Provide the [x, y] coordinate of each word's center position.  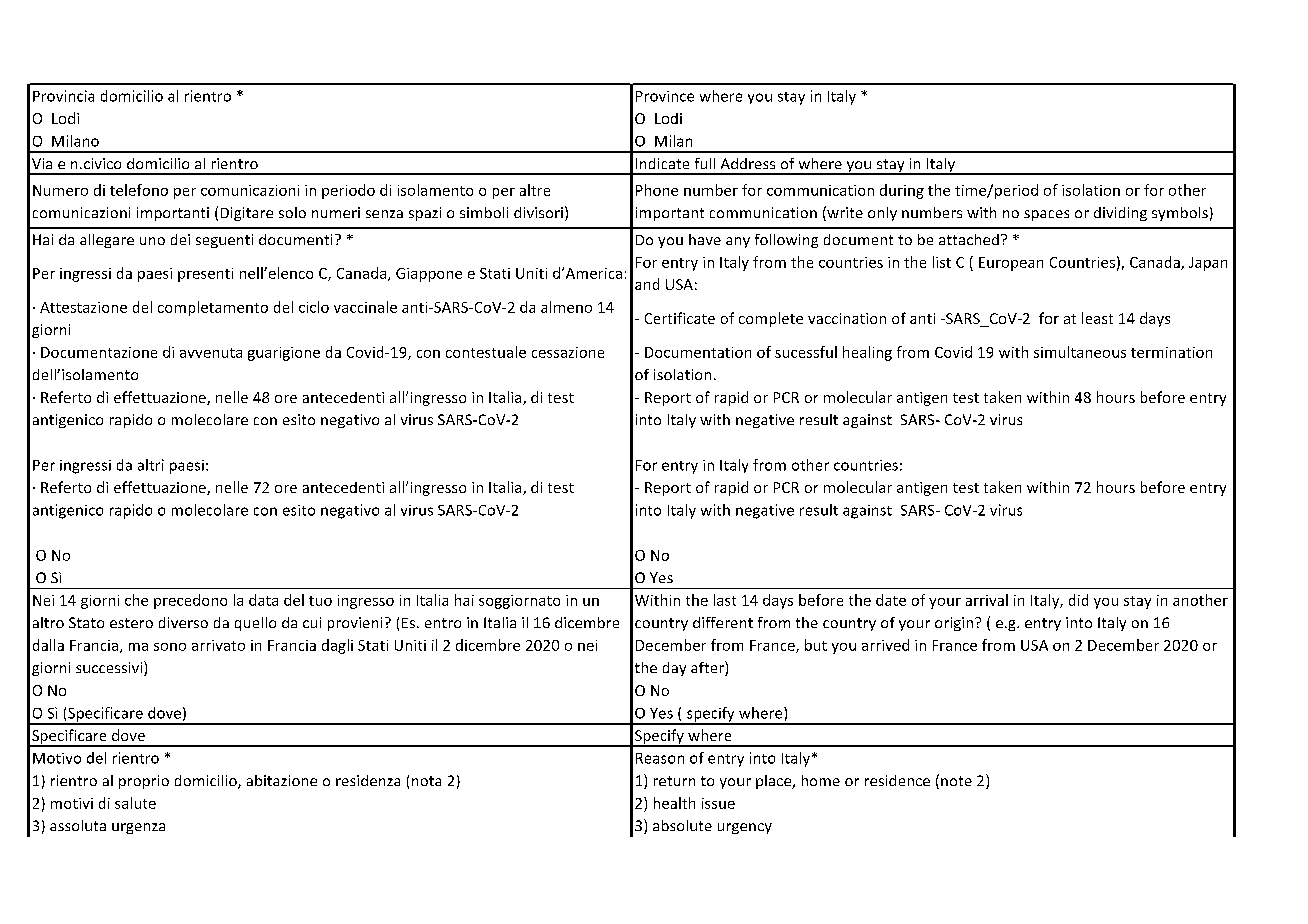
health [674, 803]
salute [135, 803]
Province [665, 96]
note [956, 781]
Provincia [63, 96]
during [902, 191]
